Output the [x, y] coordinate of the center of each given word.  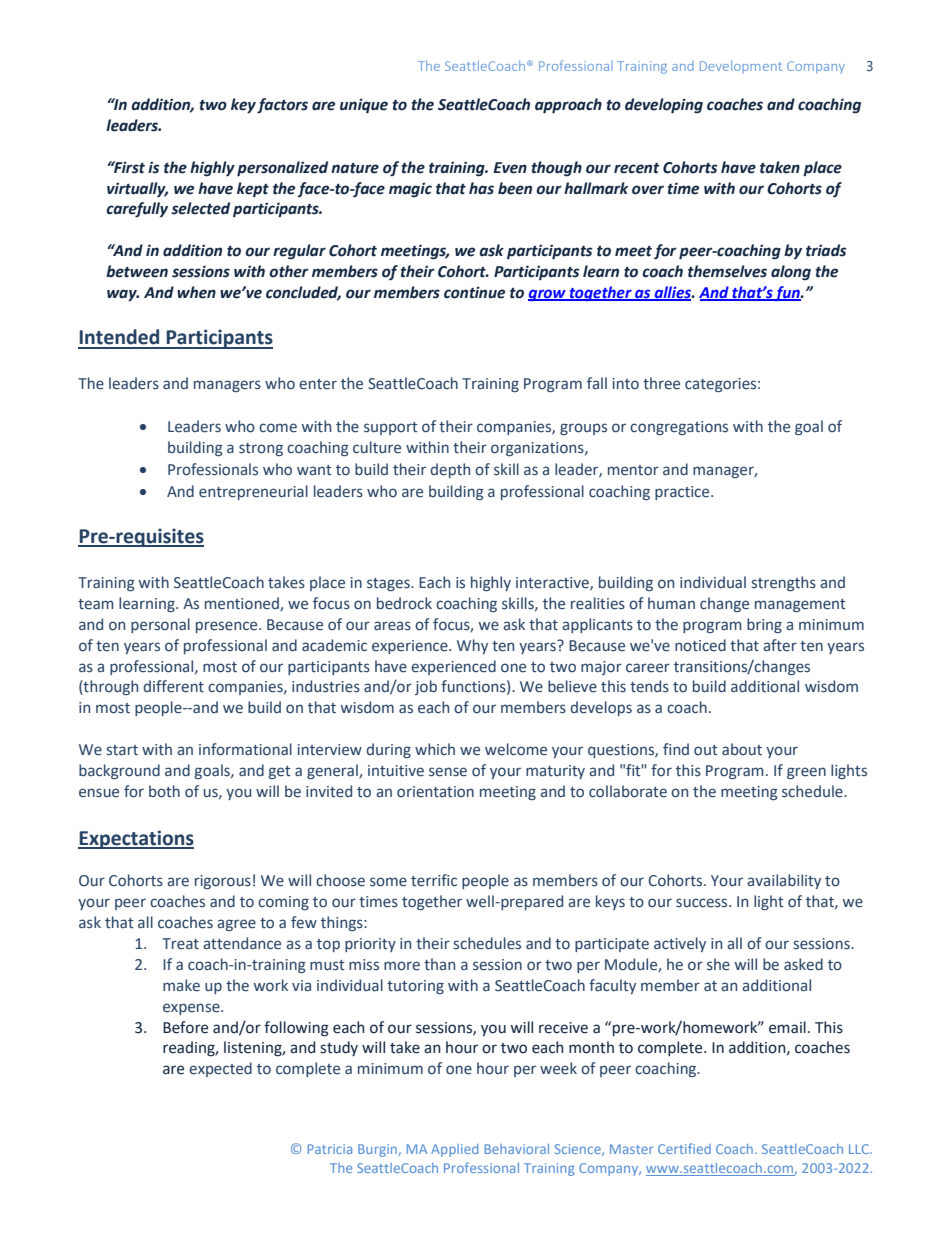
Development [741, 67]
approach [568, 106]
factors [282, 106]
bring [764, 625]
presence [228, 627]
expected [220, 1069]
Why [472, 646]
